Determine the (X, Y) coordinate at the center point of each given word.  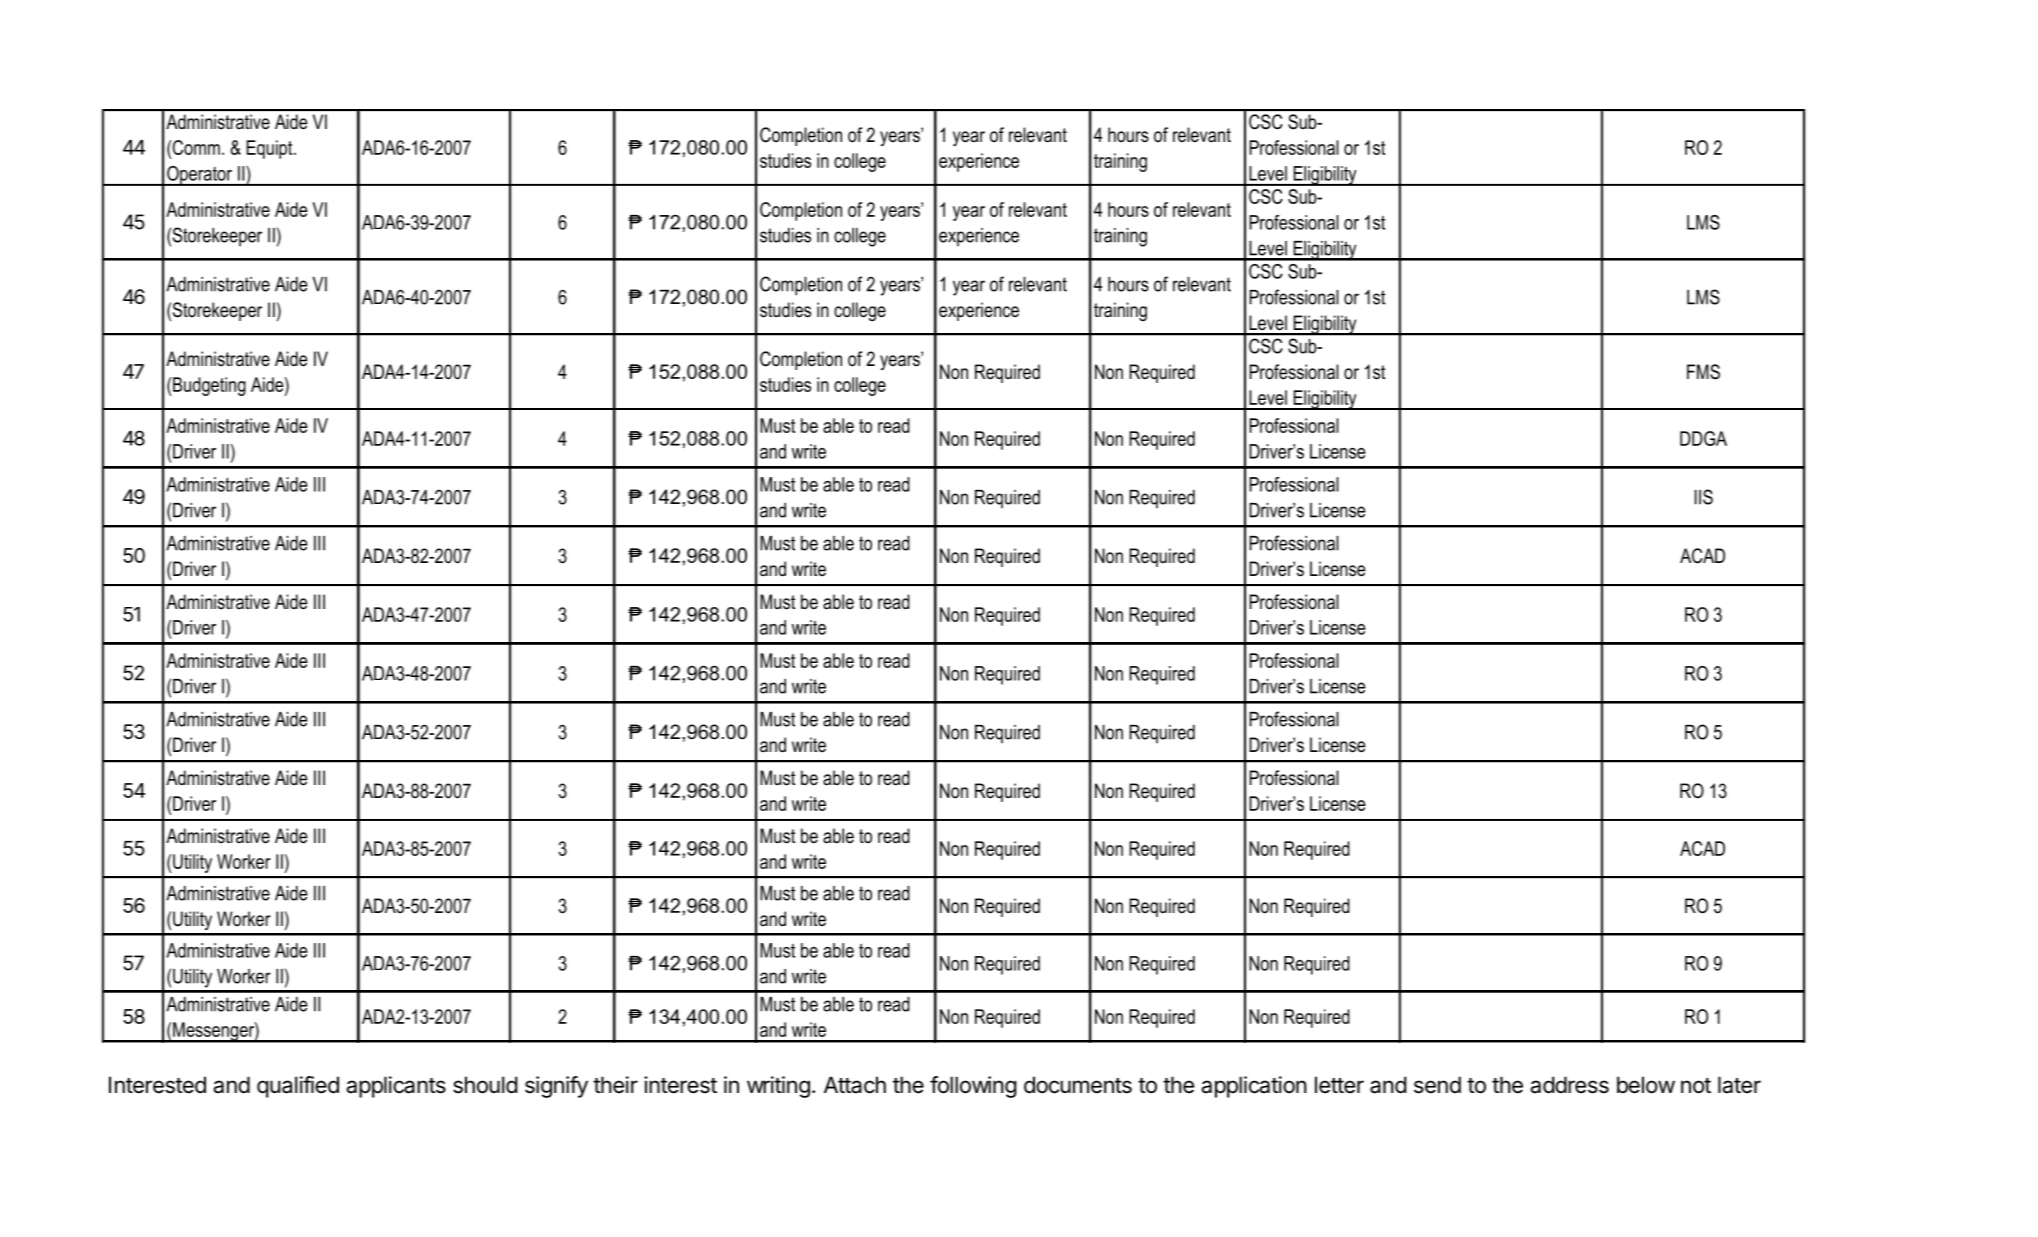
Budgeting (209, 386)
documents (1078, 1085)
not (1696, 1086)
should (485, 1085)
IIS (1704, 497)
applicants (396, 1087)
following (973, 1087)
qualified (298, 1087)
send (1437, 1085)
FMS (1703, 372)
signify (556, 1087)
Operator (200, 176)
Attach (855, 1085)
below (1646, 1085)
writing (778, 1087)
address (1569, 1085)
